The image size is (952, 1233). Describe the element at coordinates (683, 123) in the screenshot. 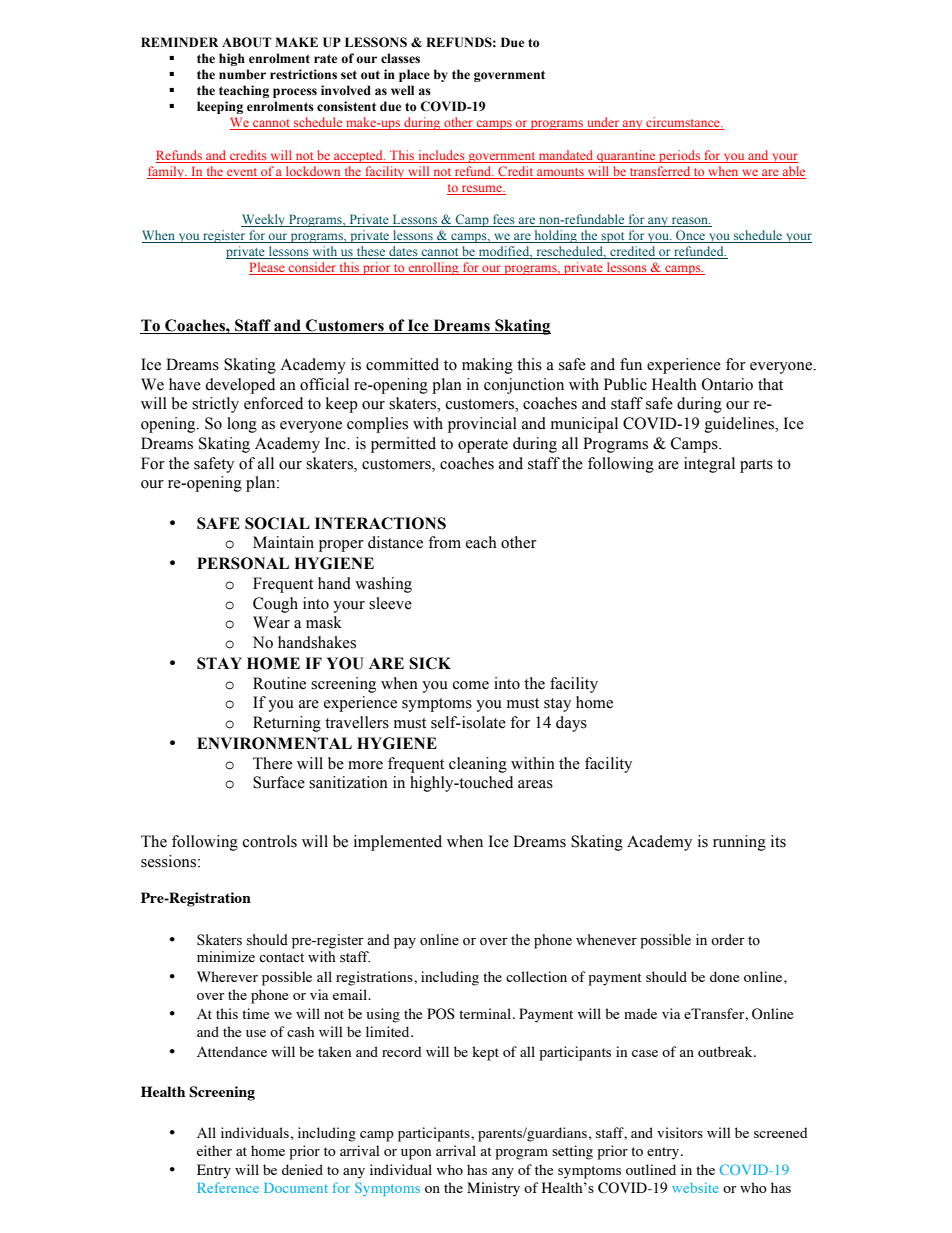

I see `circumstance` at that location.
